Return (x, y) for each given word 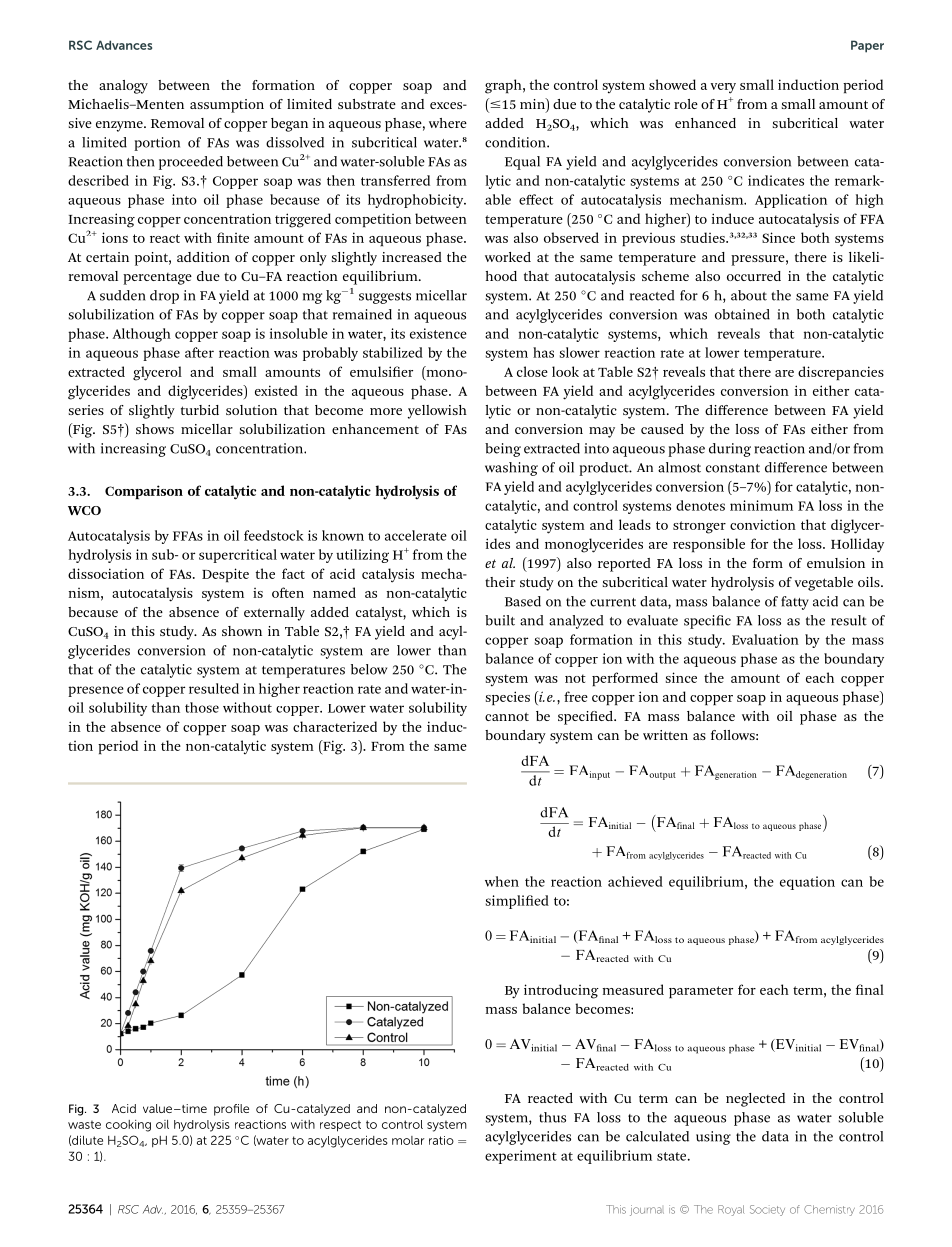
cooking (128, 1126)
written (665, 735)
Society (767, 1210)
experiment (521, 1157)
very (723, 88)
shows (155, 429)
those (202, 707)
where (448, 123)
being (503, 450)
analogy (123, 87)
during (730, 450)
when (502, 881)
